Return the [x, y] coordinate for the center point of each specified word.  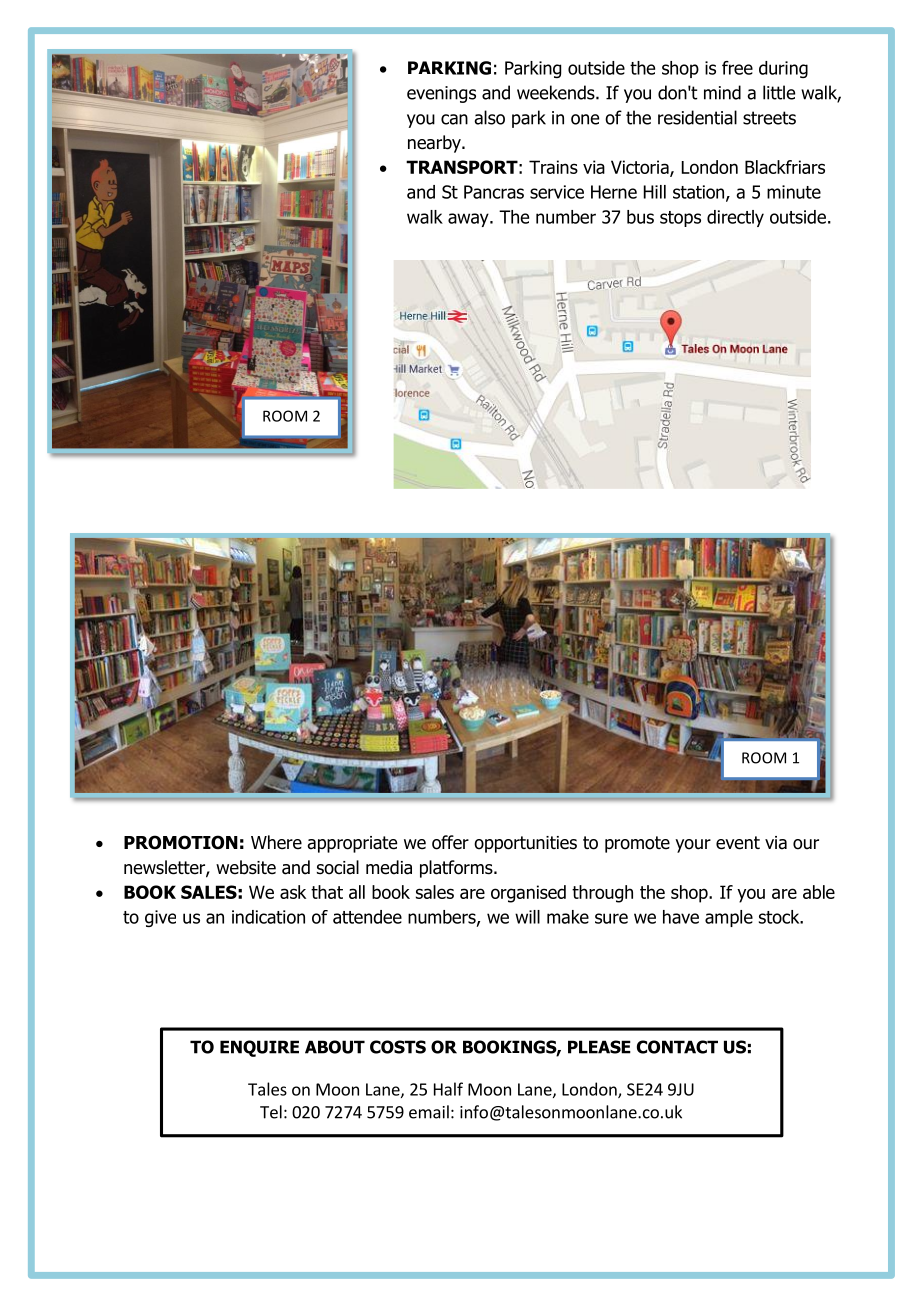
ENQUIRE [259, 1048]
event [738, 843]
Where [276, 842]
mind [722, 92]
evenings [441, 94]
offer [450, 842]
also [489, 117]
